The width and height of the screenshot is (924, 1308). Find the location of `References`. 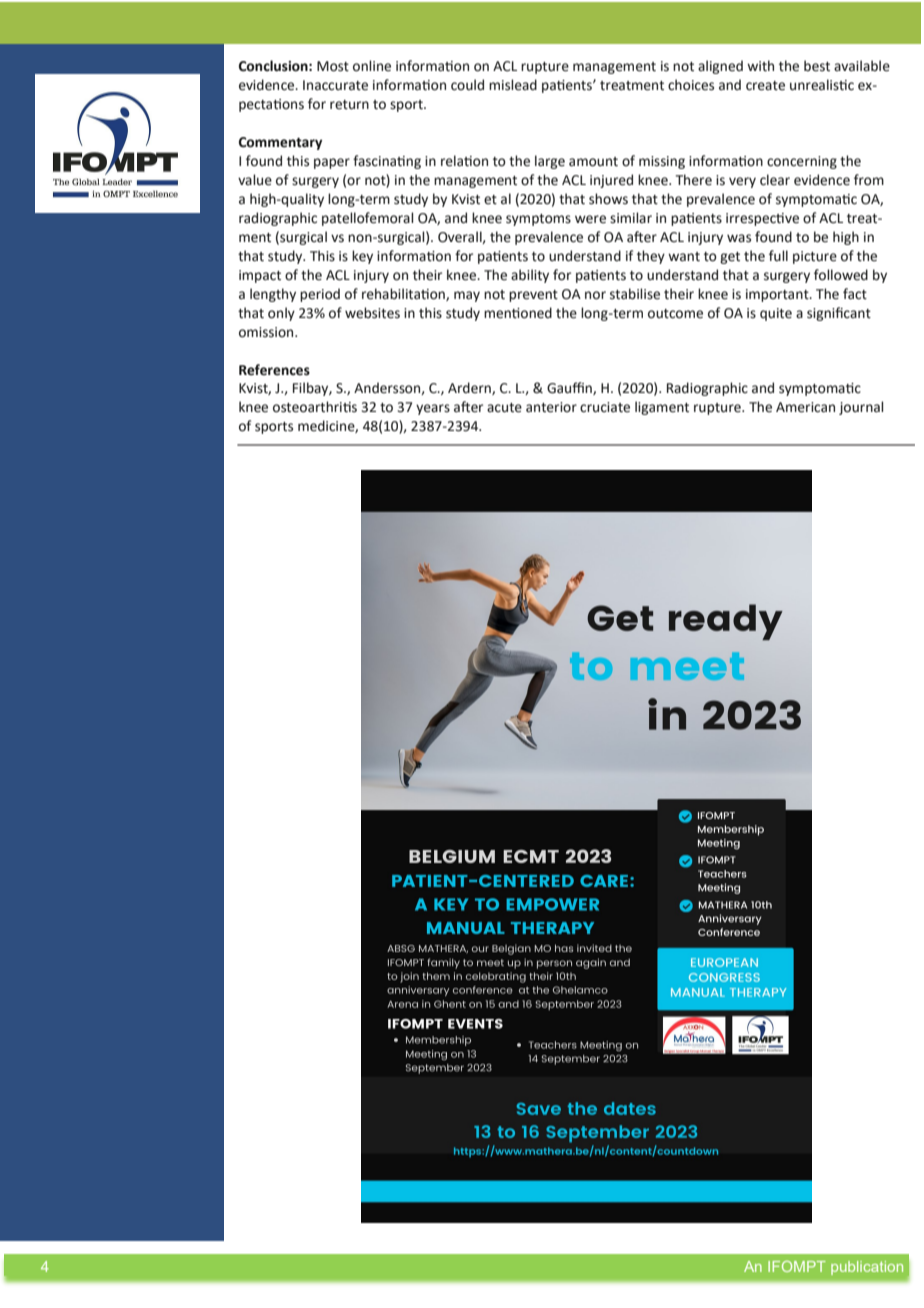

References is located at coordinates (274, 370).
